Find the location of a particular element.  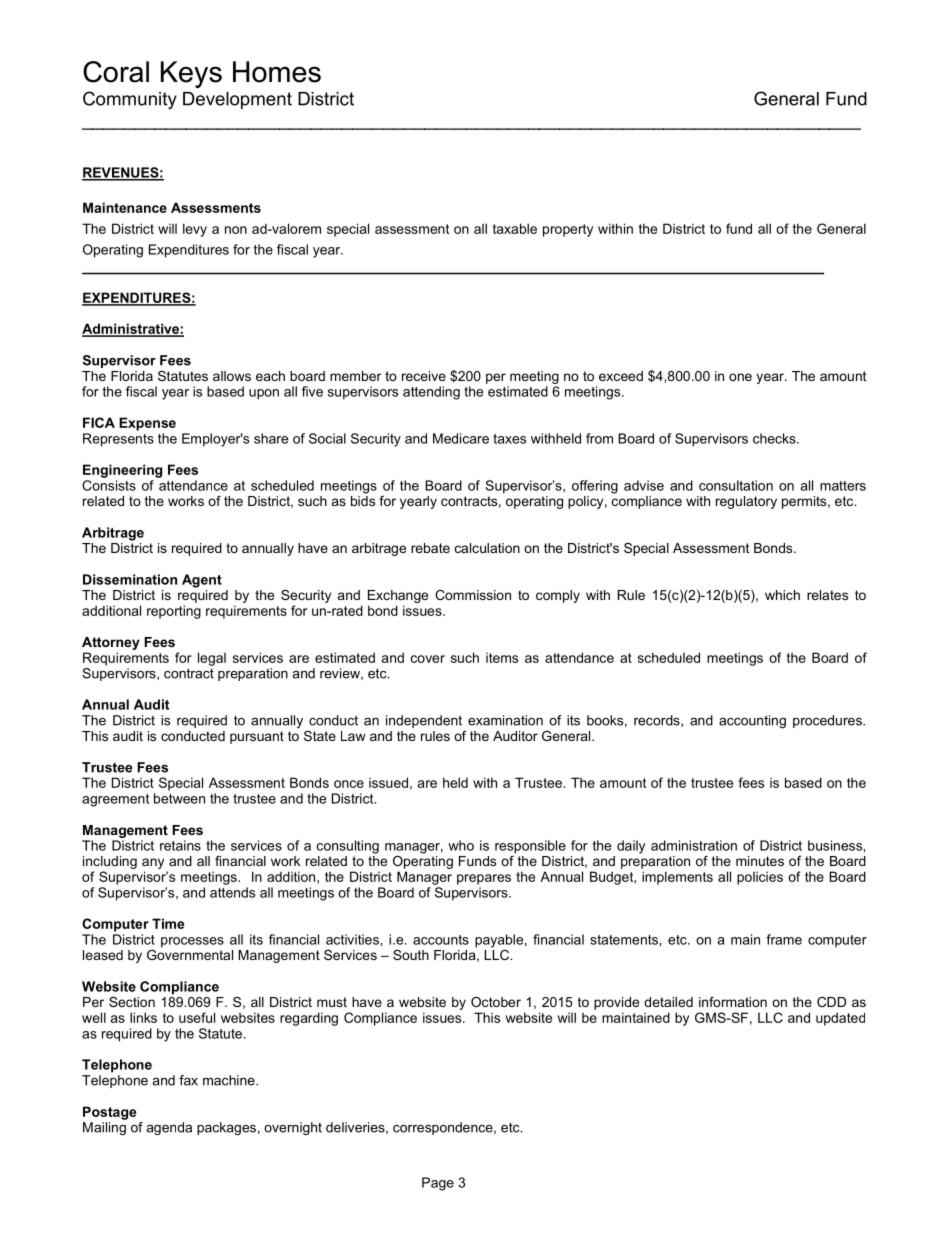

Keys is located at coordinates (191, 74).
